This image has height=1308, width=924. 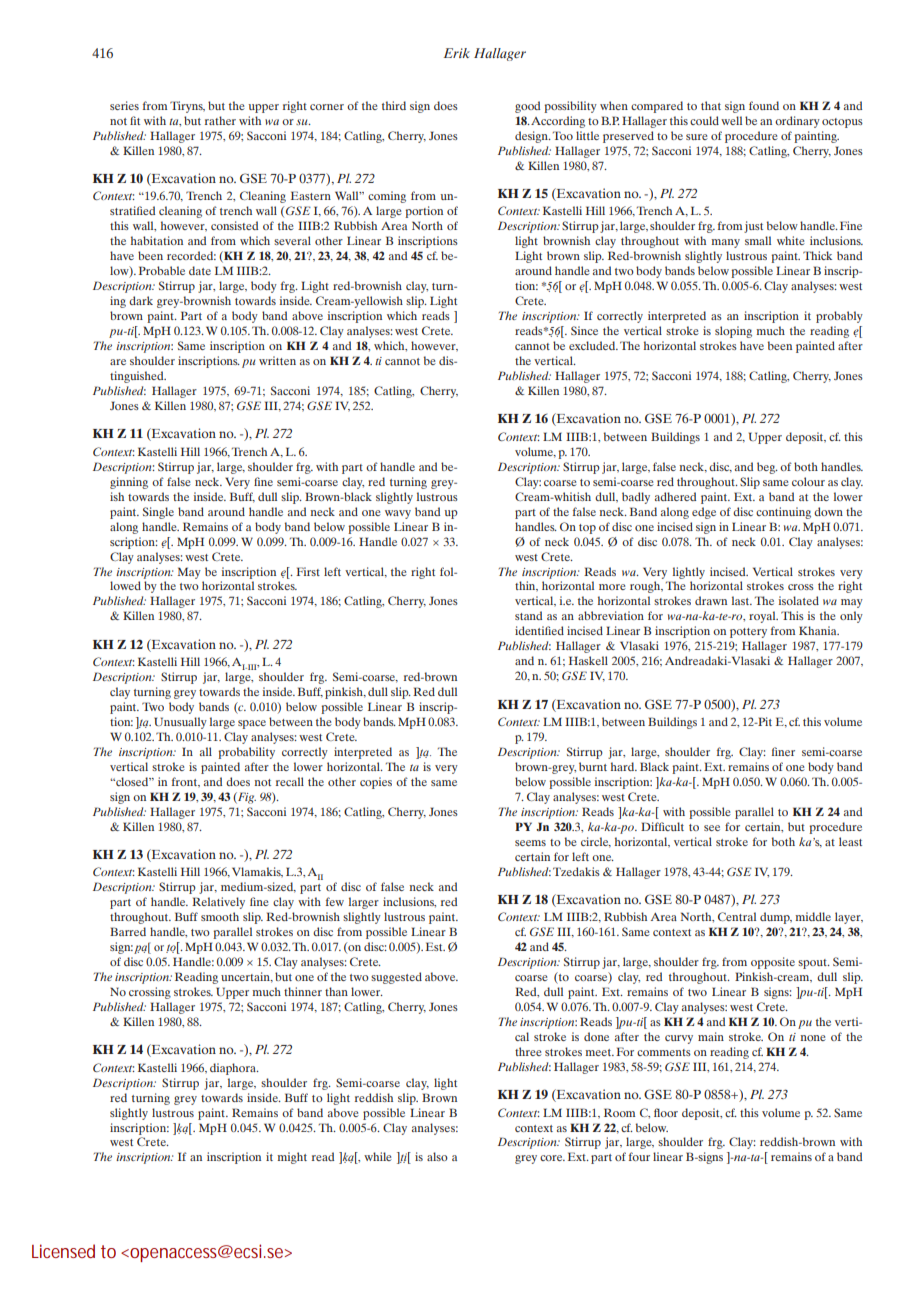 What do you see at coordinates (584, 330) in the image?
I see `Since` at bounding box center [584, 330].
